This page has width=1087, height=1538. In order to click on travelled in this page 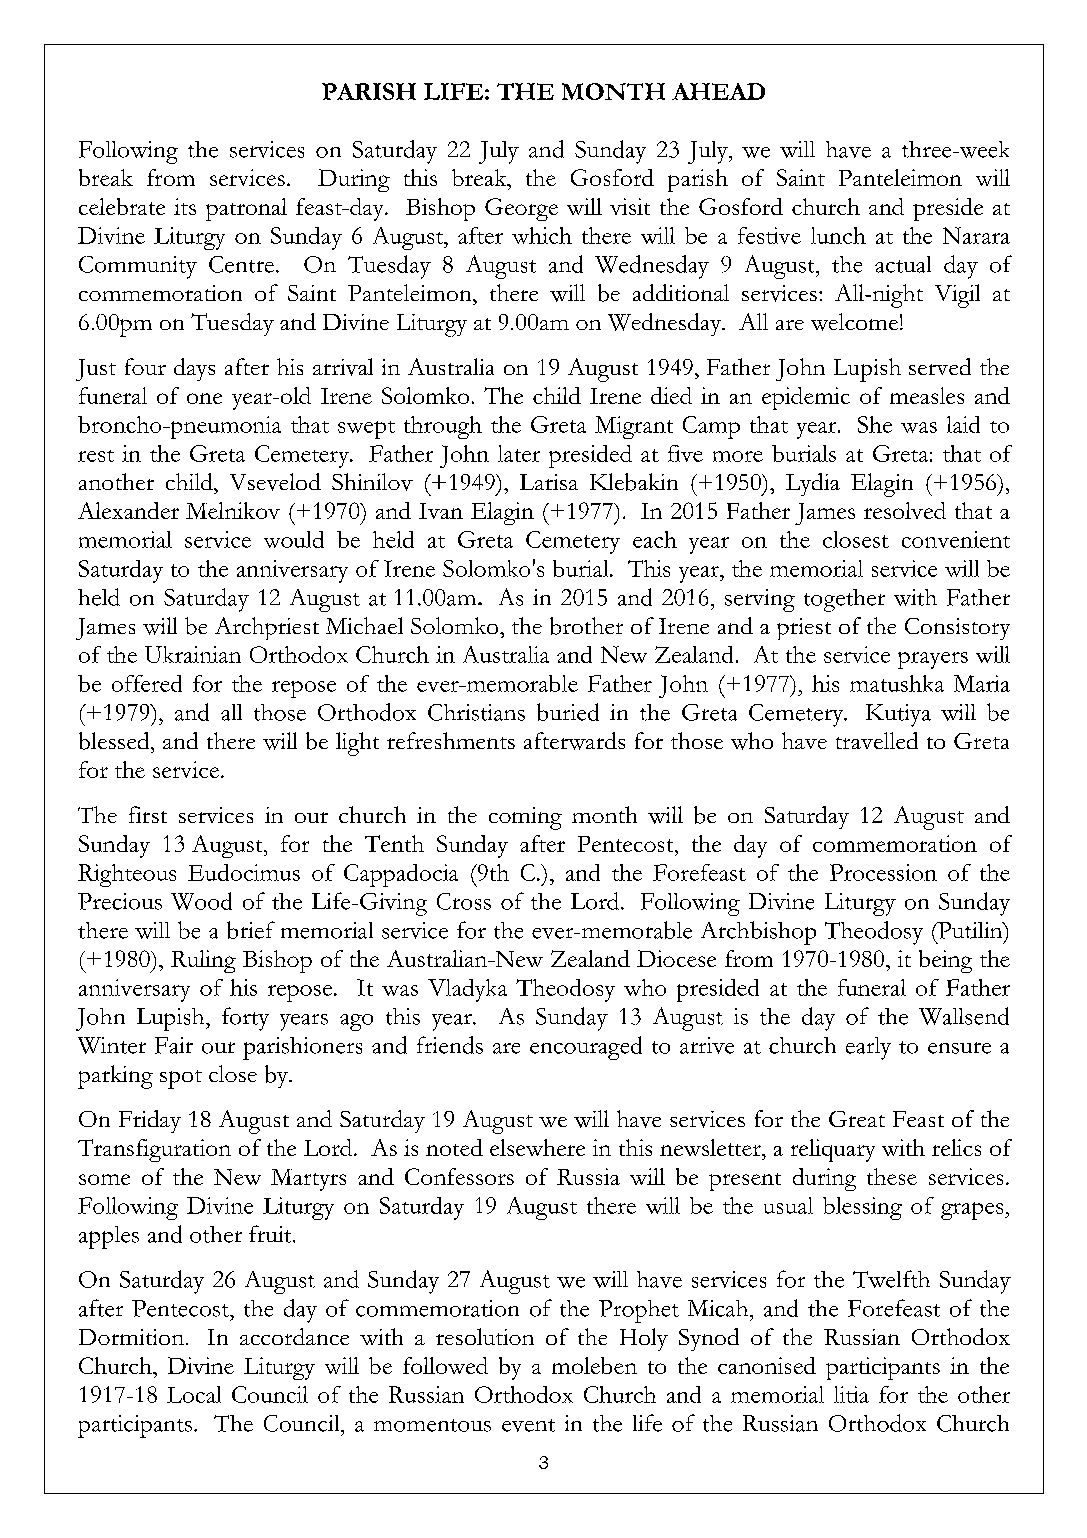, I will do `click(877, 740)`.
